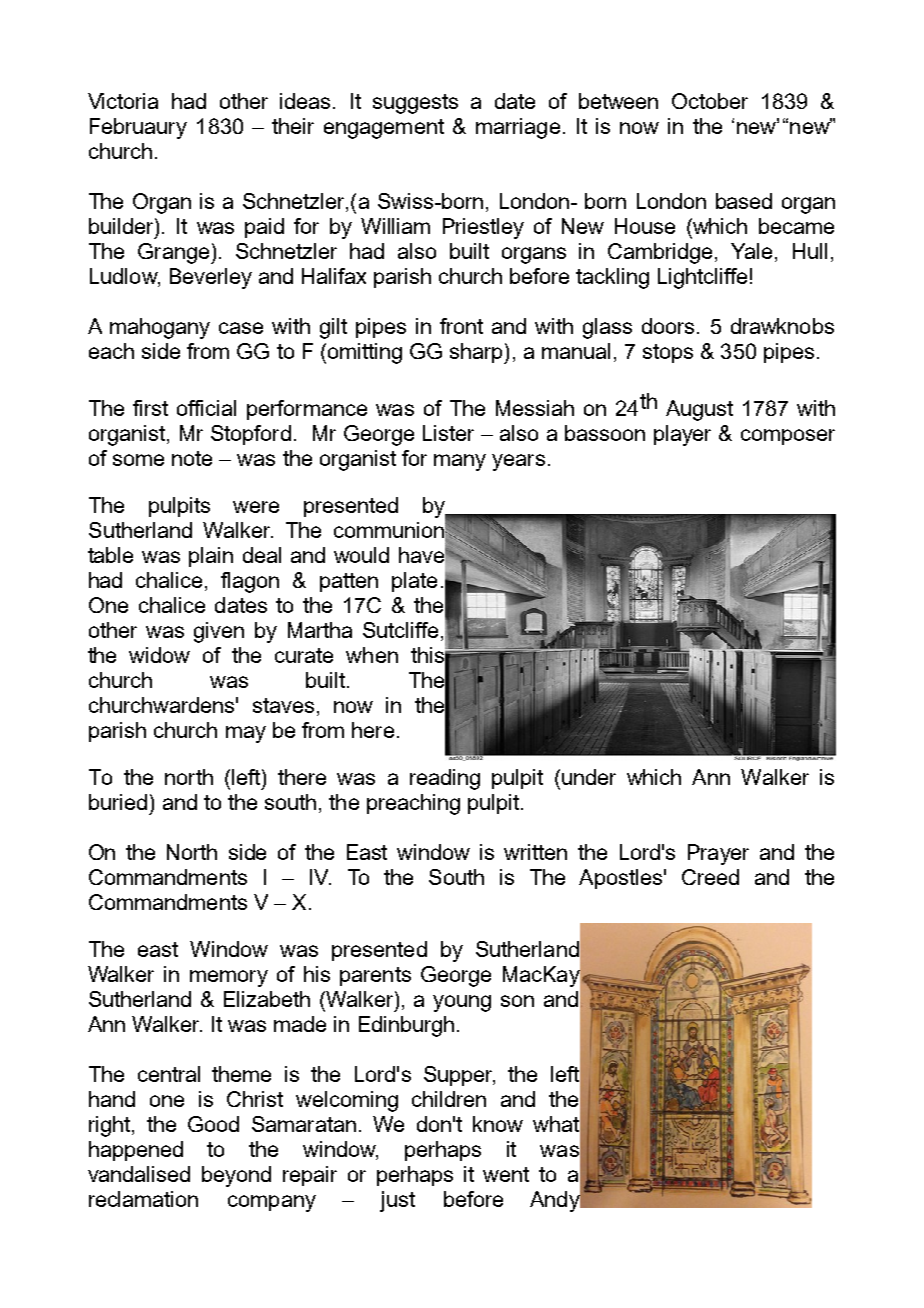 Image resolution: width=924 pixels, height=1308 pixels. I want to click on Sutcliffe, so click(400, 630).
